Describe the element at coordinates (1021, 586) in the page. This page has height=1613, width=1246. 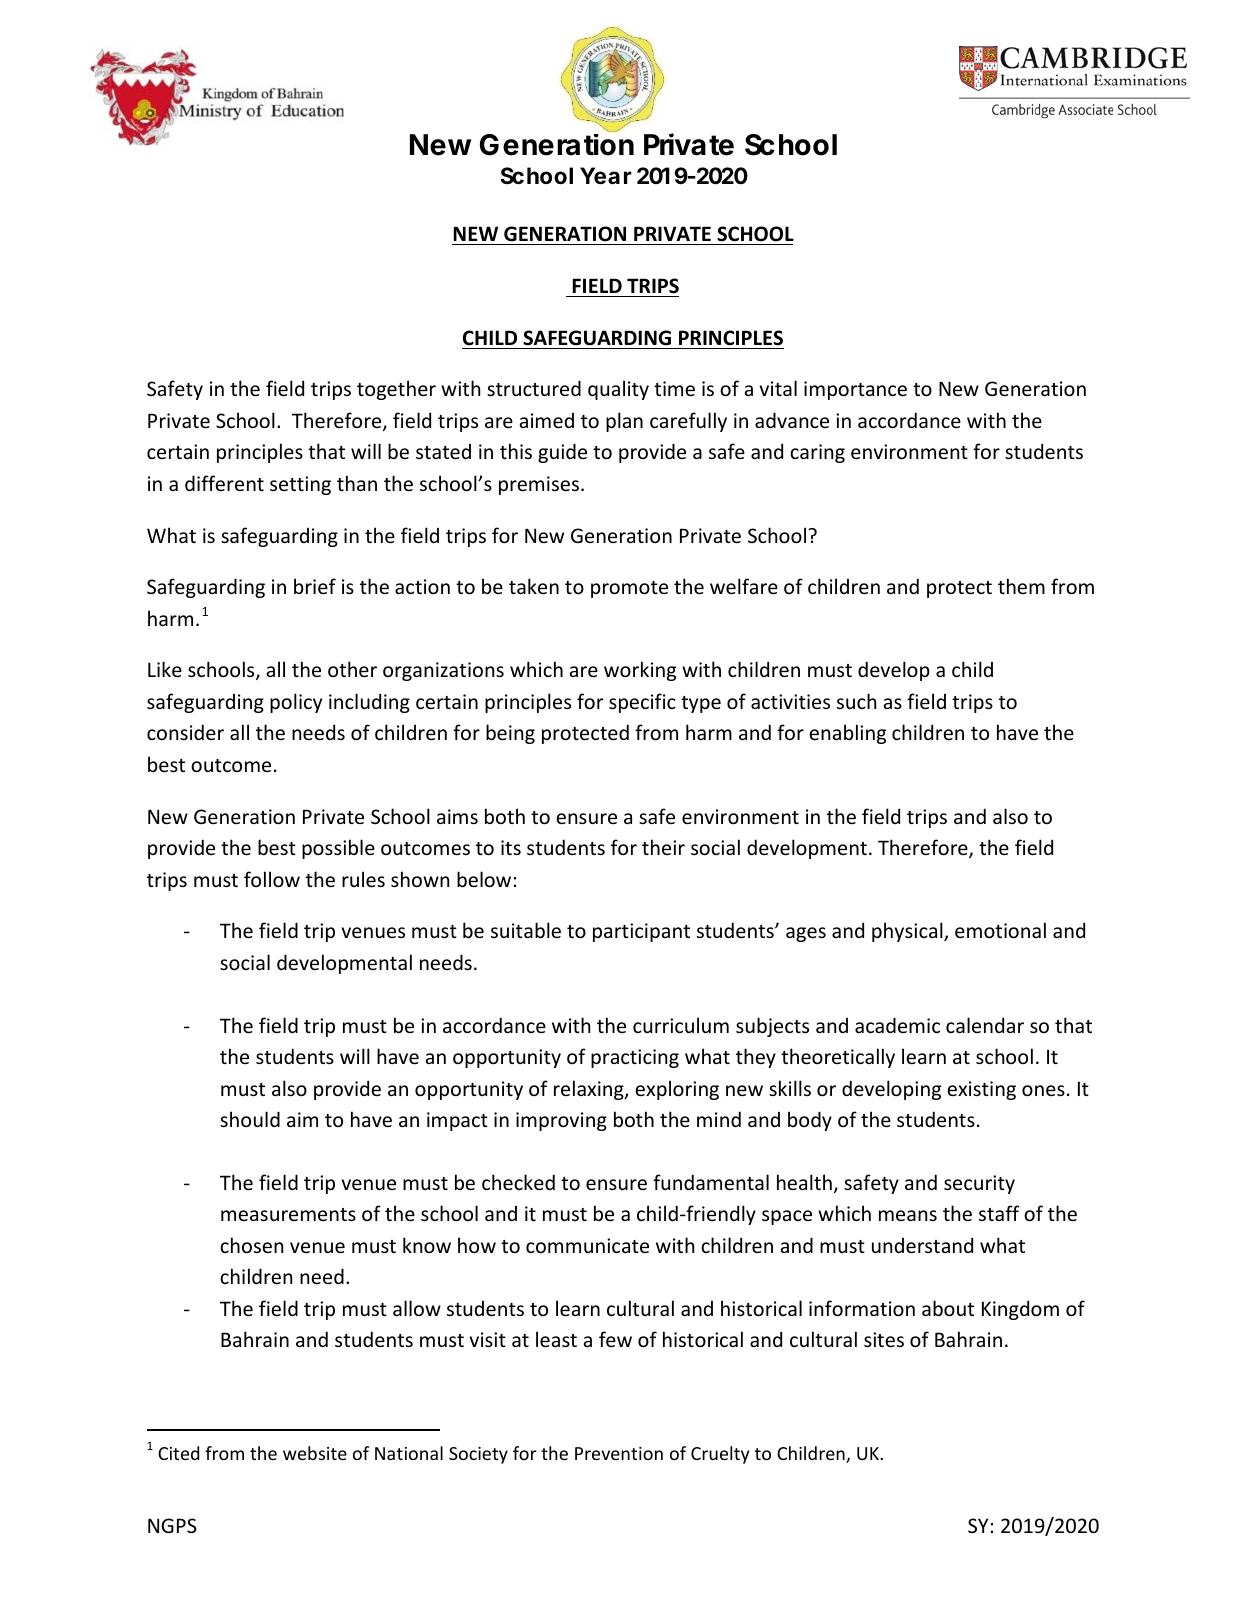
I see `them` at that location.
